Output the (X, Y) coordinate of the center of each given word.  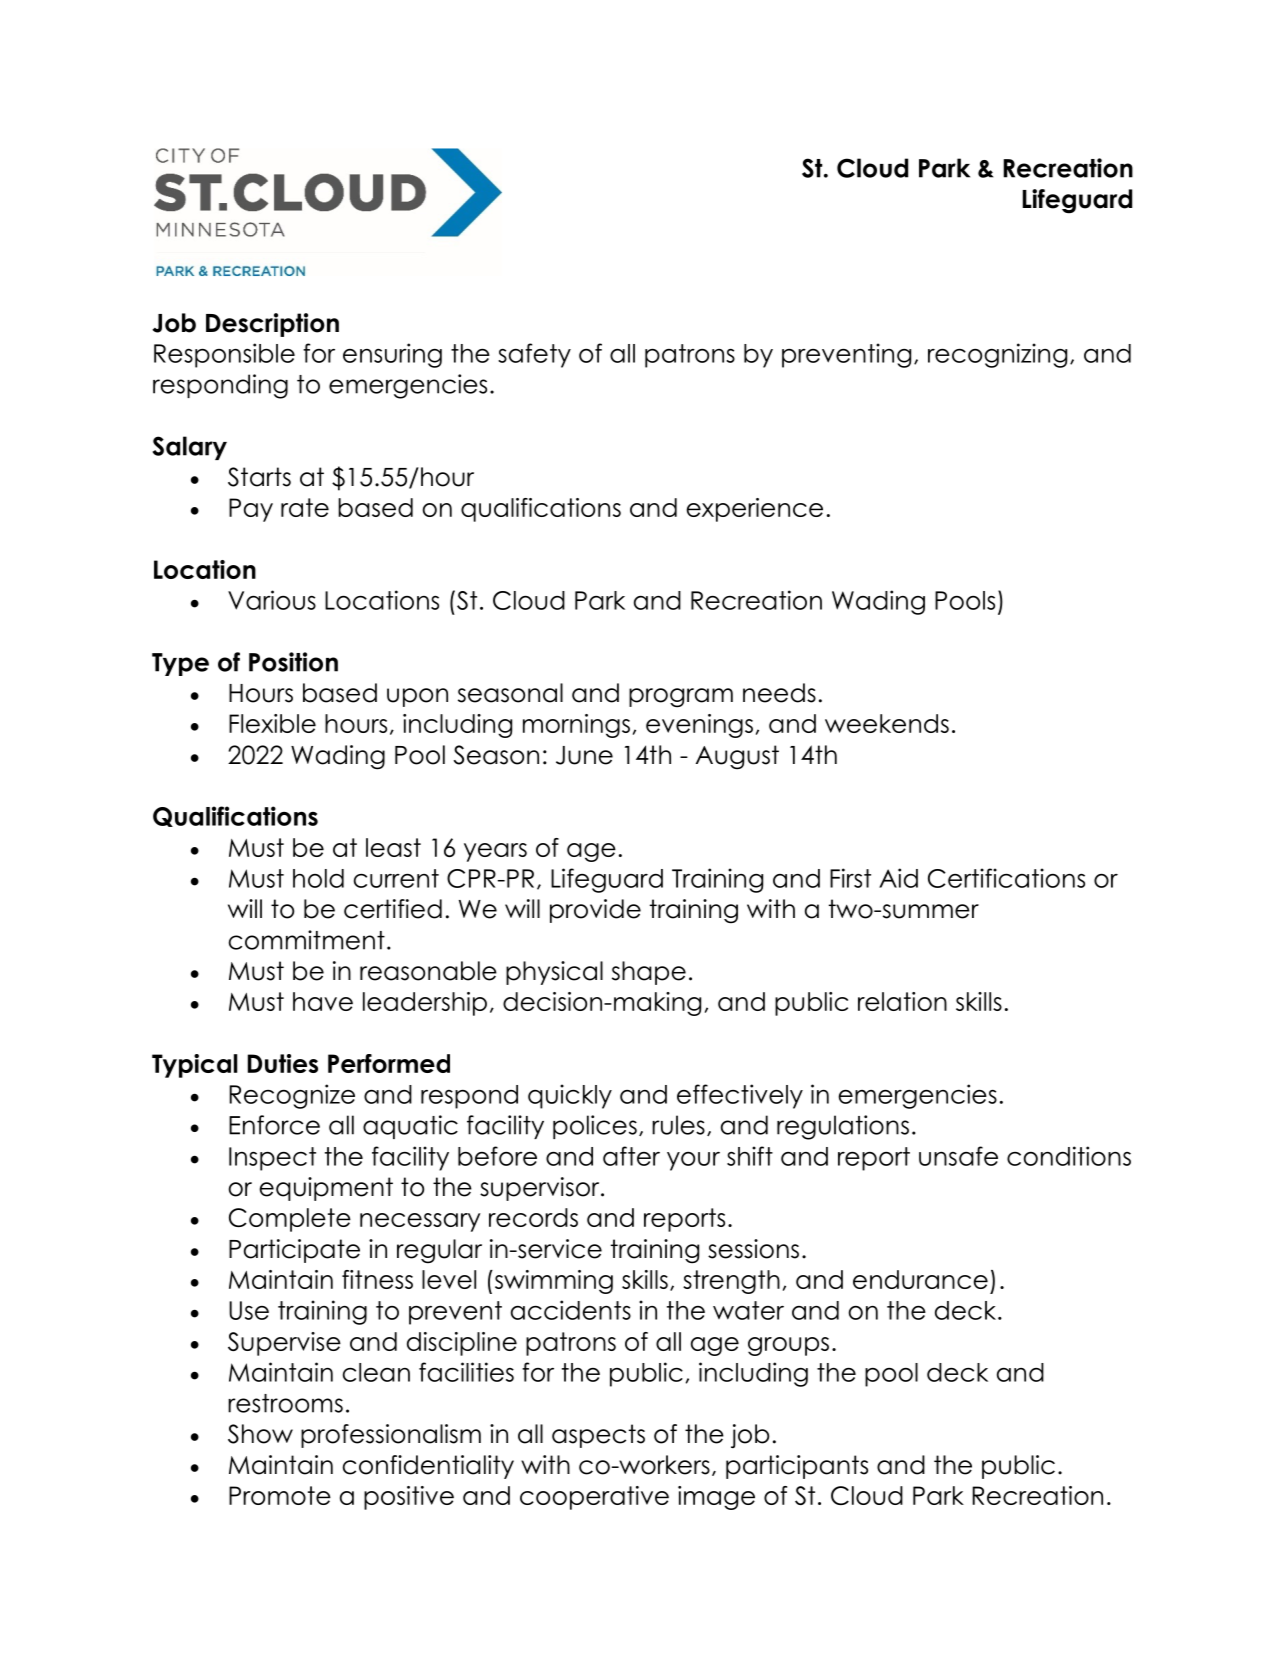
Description (272, 325)
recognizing (997, 355)
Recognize (292, 1096)
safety (534, 355)
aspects (598, 1436)
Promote (280, 1495)
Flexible (272, 723)
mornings (576, 726)
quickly (570, 1096)
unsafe (958, 1156)
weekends (887, 723)
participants (797, 1467)
